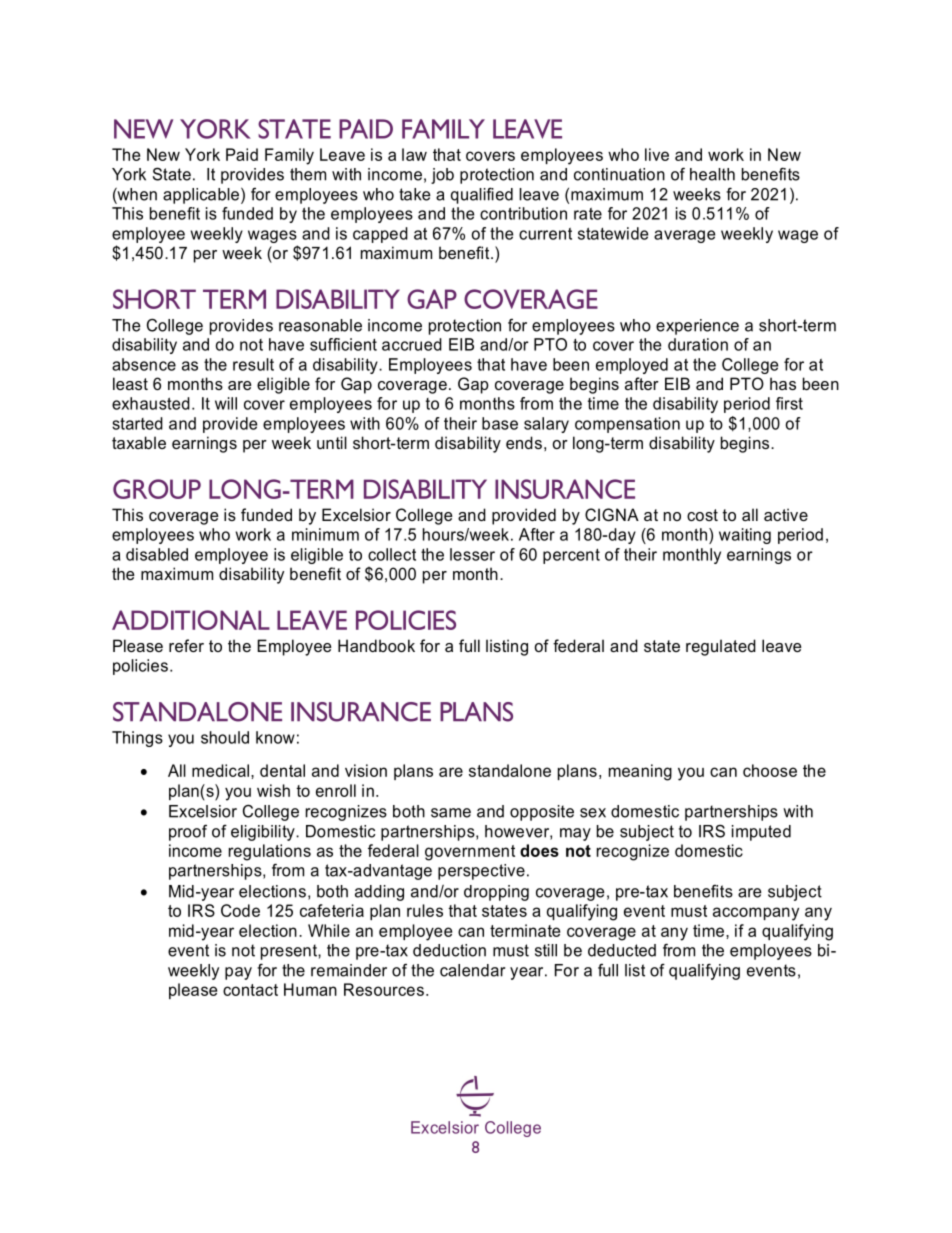 The image size is (952, 1233). What do you see at coordinates (745, 536) in the page?
I see `waiting` at bounding box center [745, 536].
